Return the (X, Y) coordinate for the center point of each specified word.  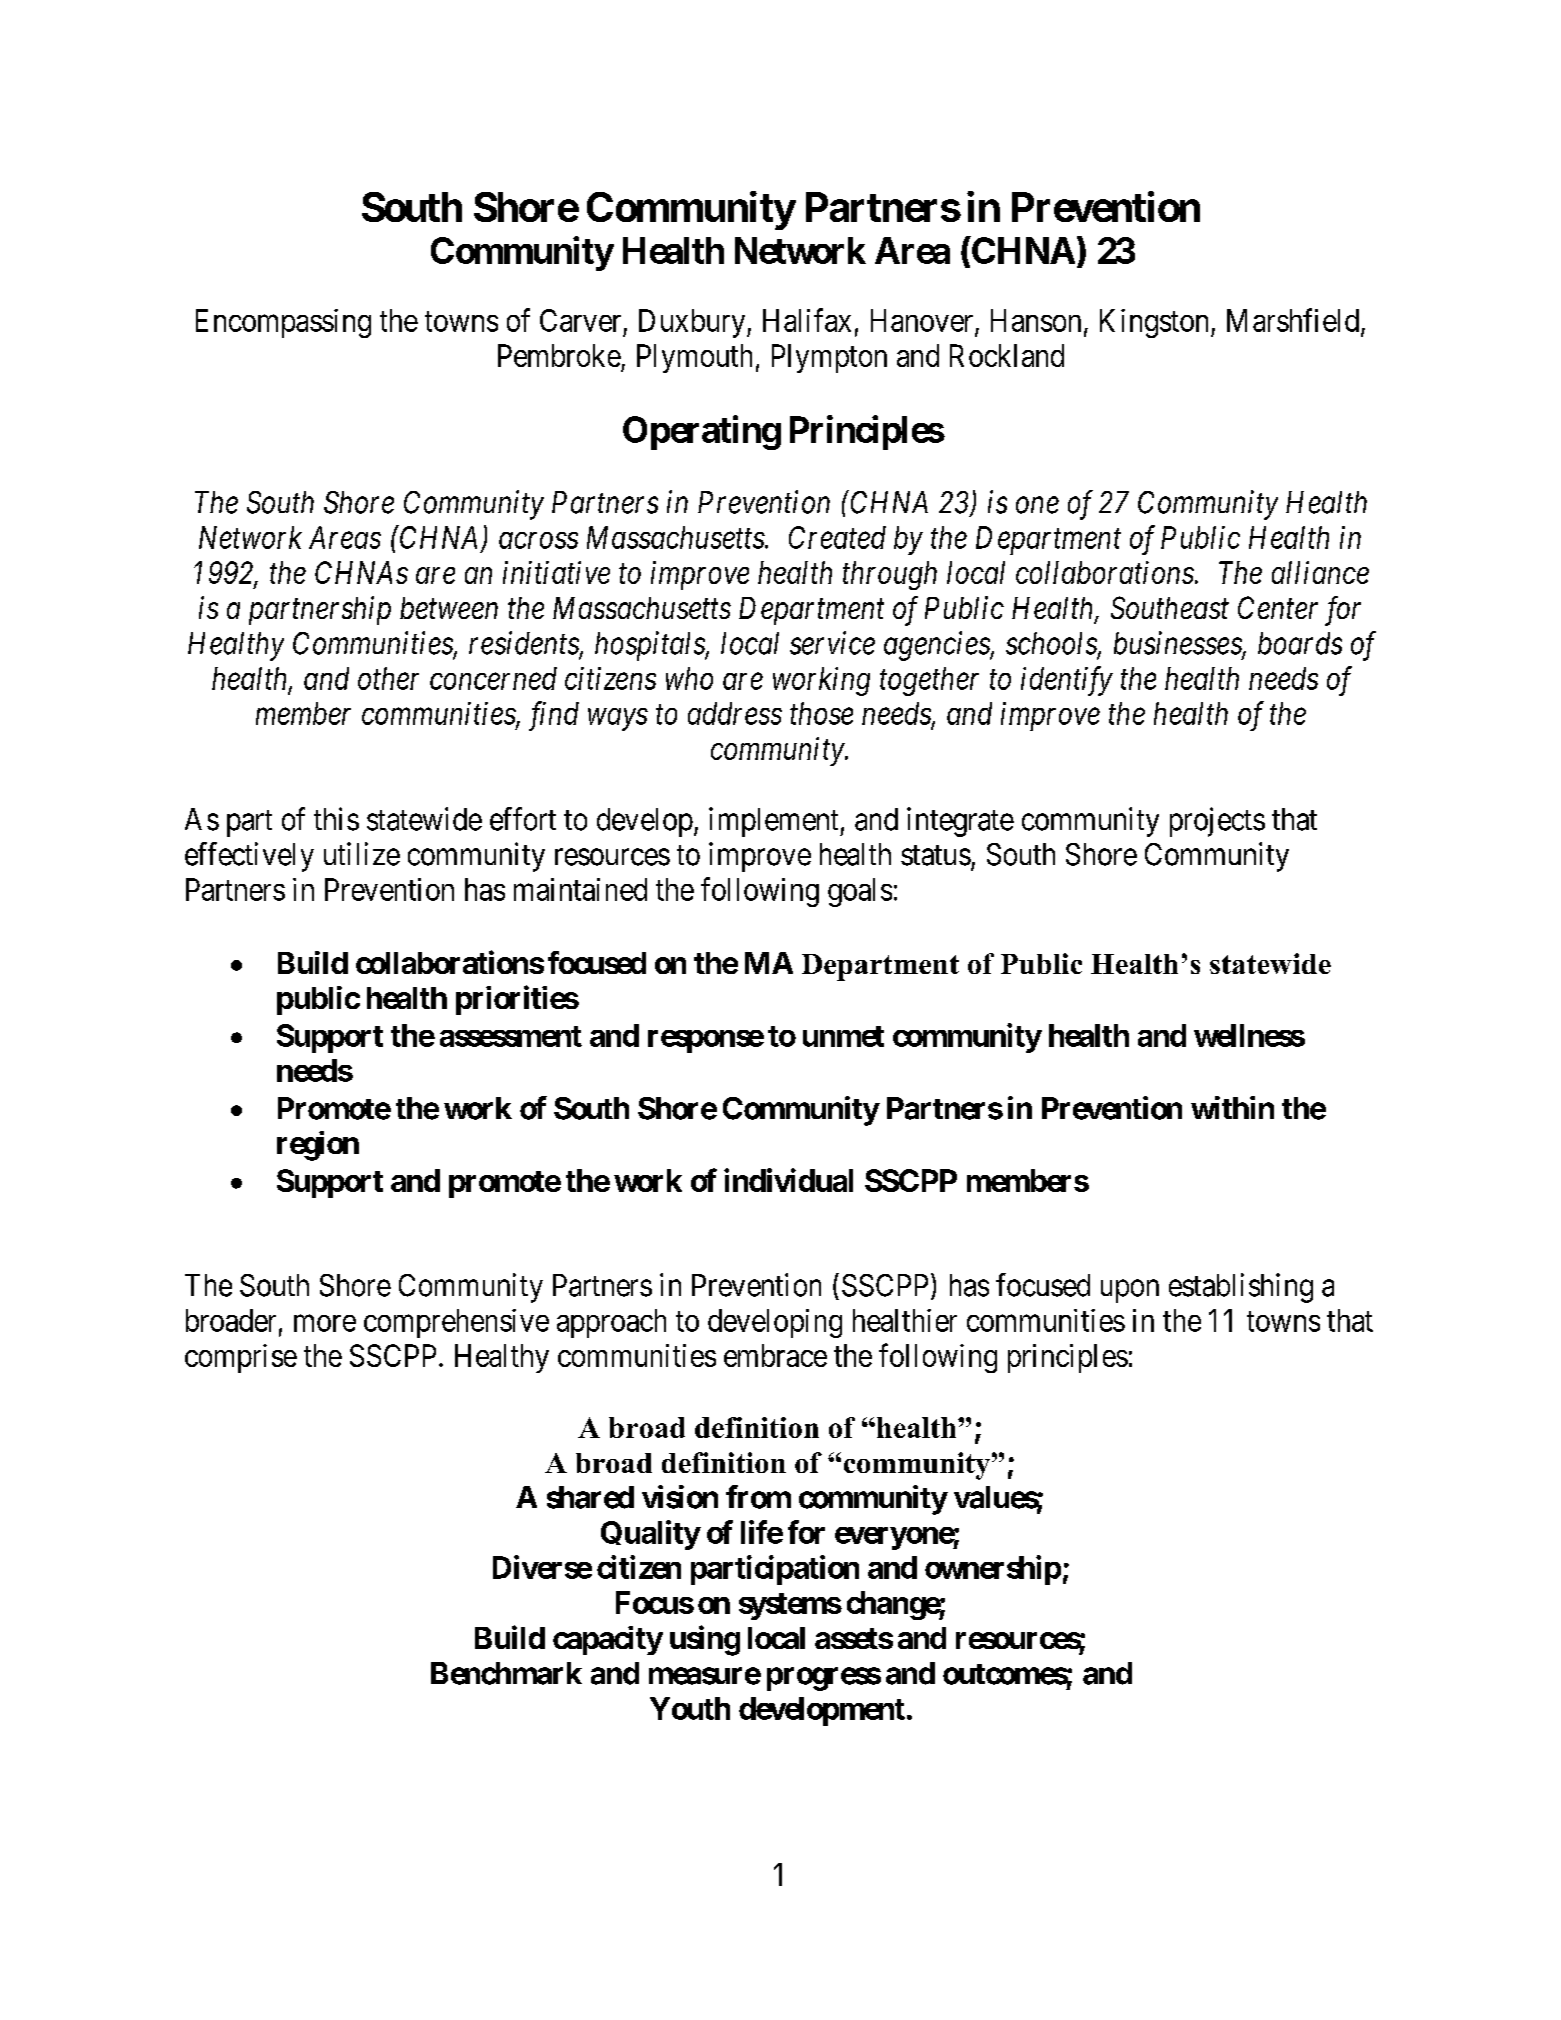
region (318, 1146)
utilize (362, 854)
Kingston (1156, 323)
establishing (1241, 1288)
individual (788, 1180)
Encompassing (283, 323)
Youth (690, 1708)
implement (775, 822)
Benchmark (506, 1673)
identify (1067, 681)
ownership (993, 1570)
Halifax (807, 320)
